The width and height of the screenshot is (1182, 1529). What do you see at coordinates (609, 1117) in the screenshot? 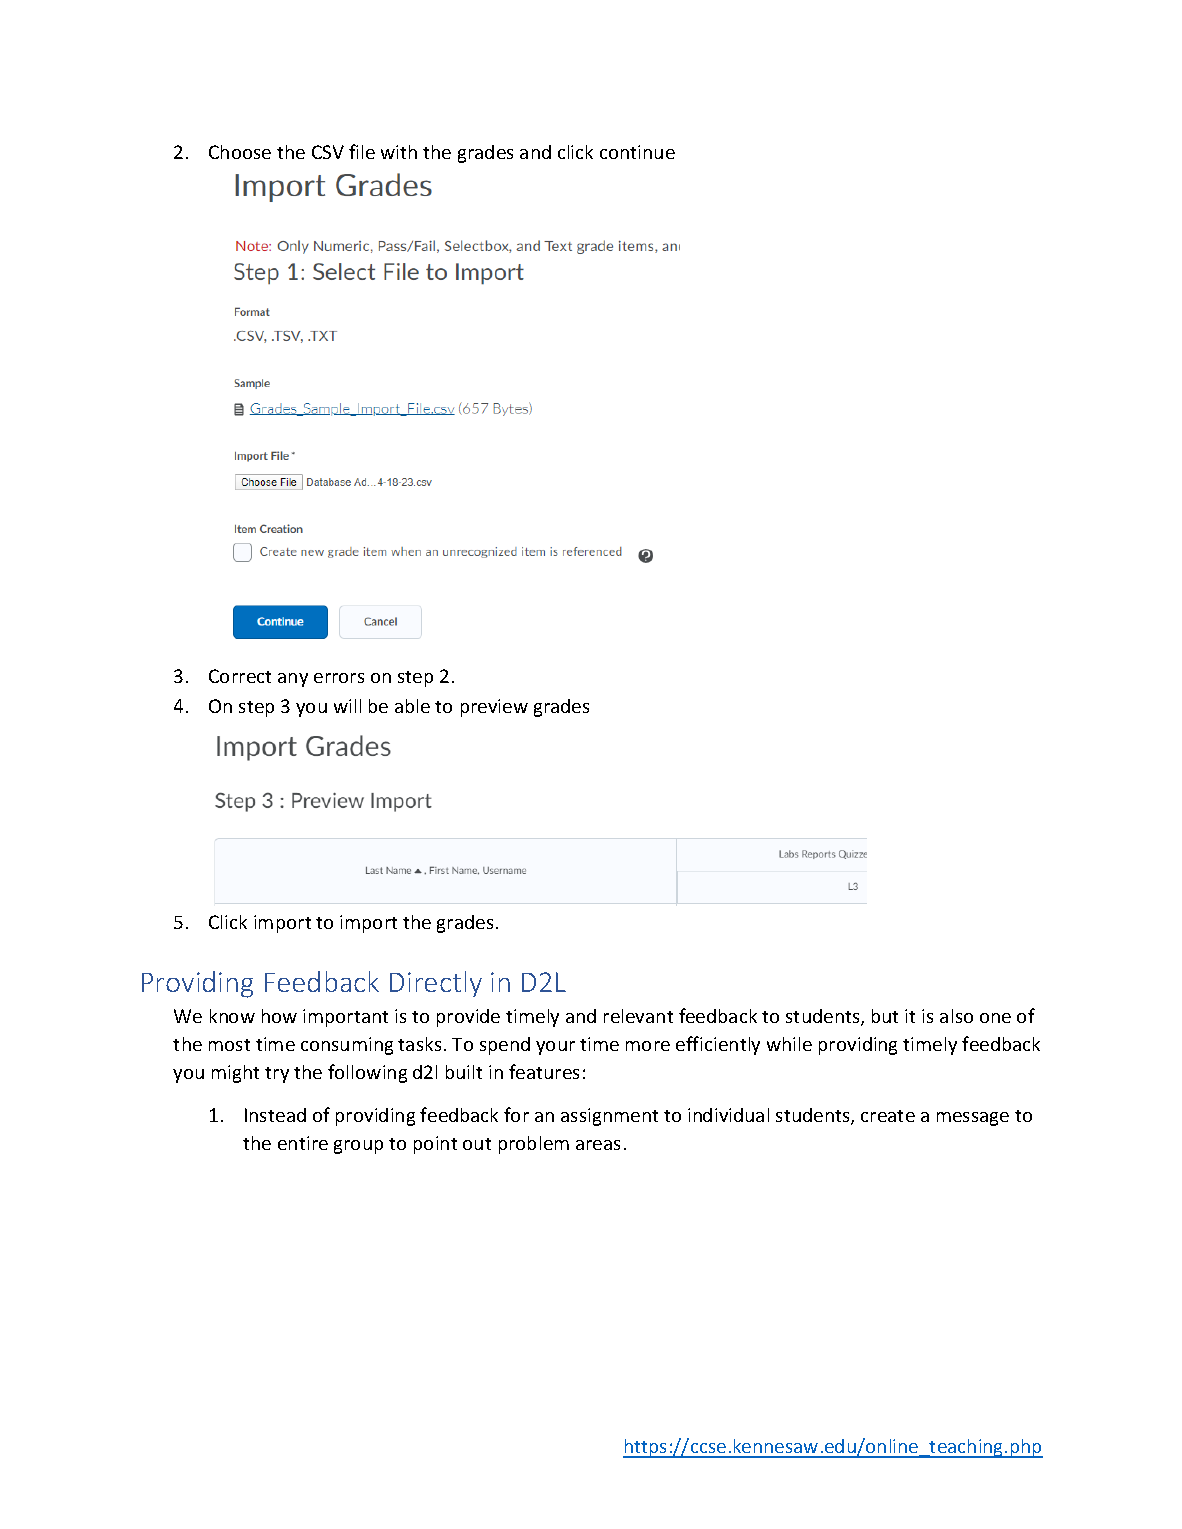
I see `assignment` at bounding box center [609, 1117].
